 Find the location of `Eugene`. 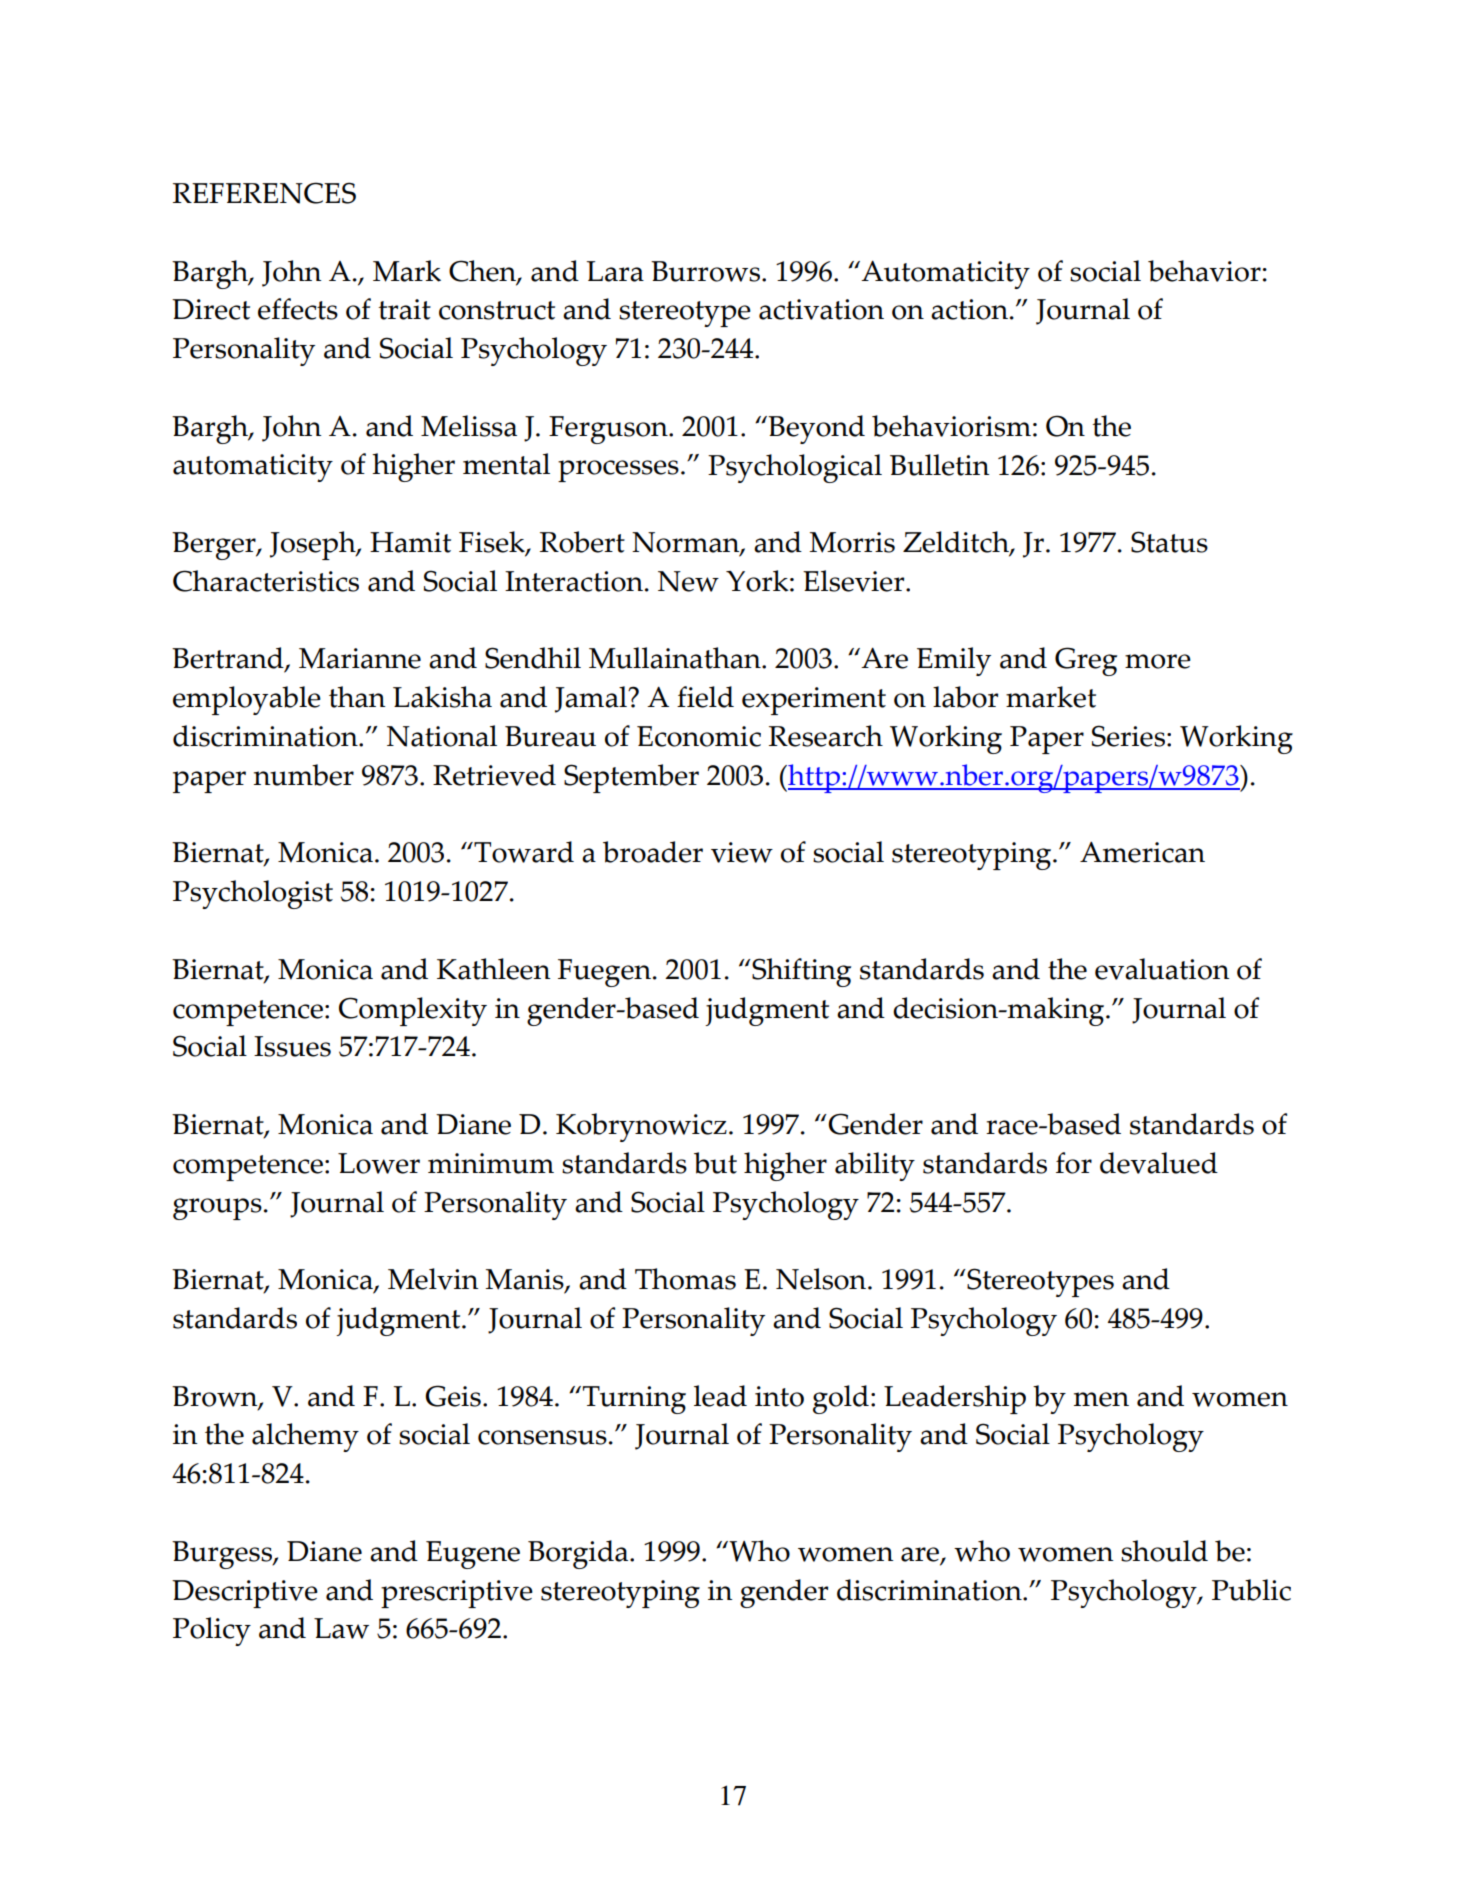

Eugene is located at coordinates (473, 1555).
